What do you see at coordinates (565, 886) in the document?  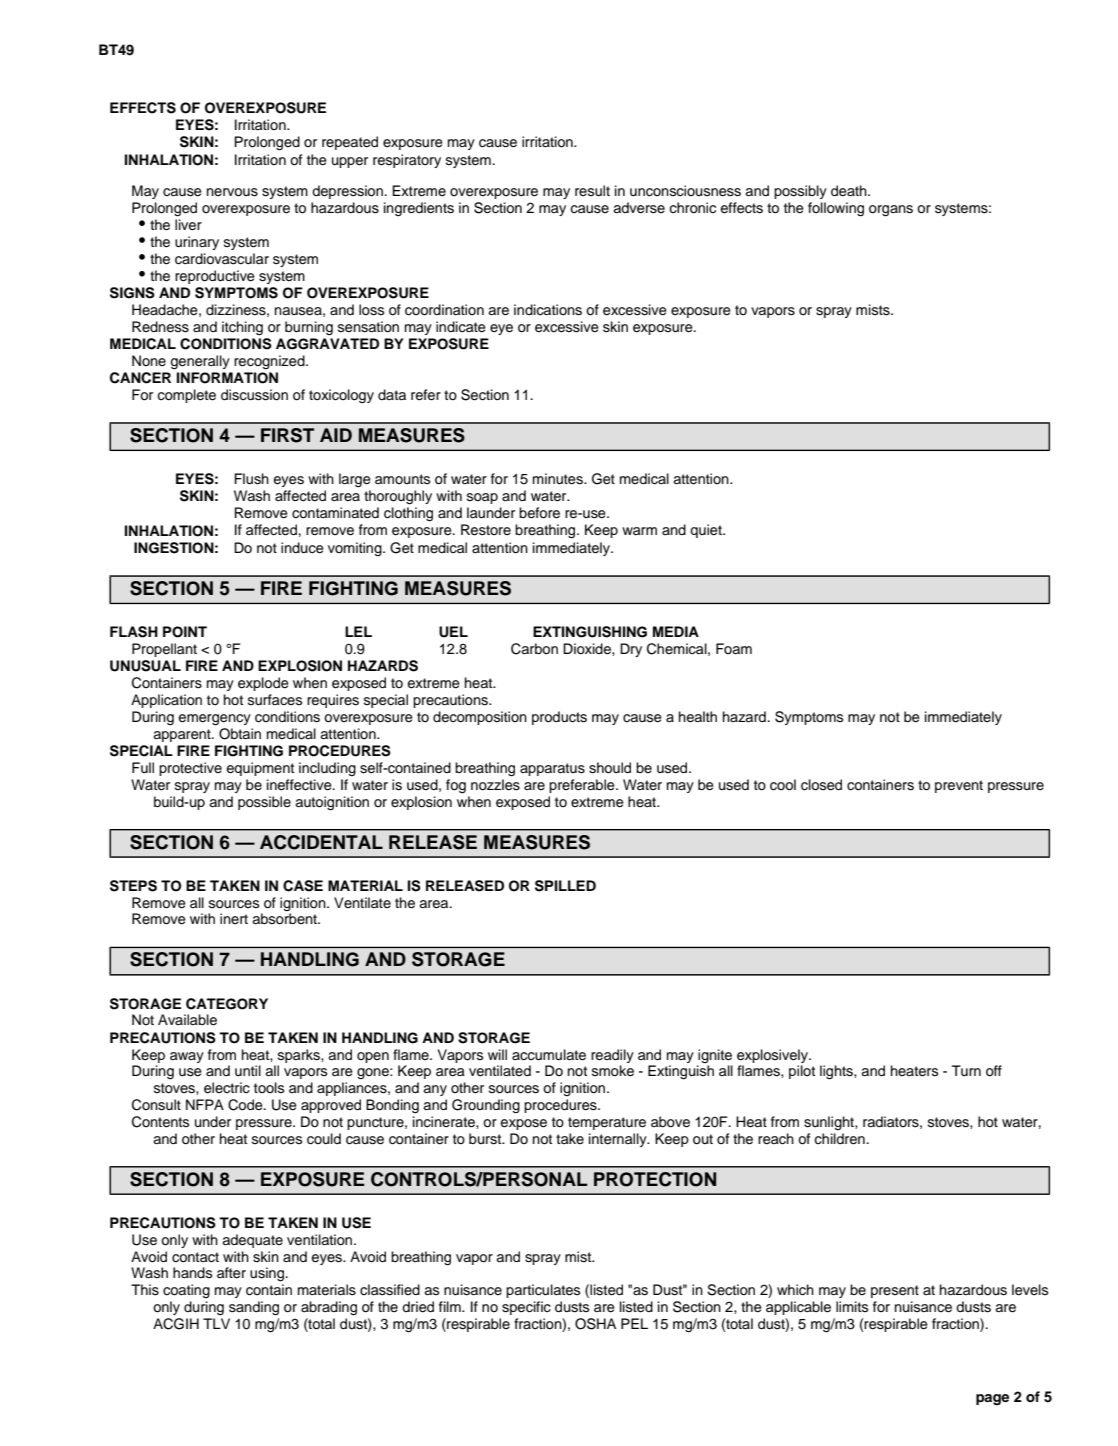 I see `SPILLED` at bounding box center [565, 886].
